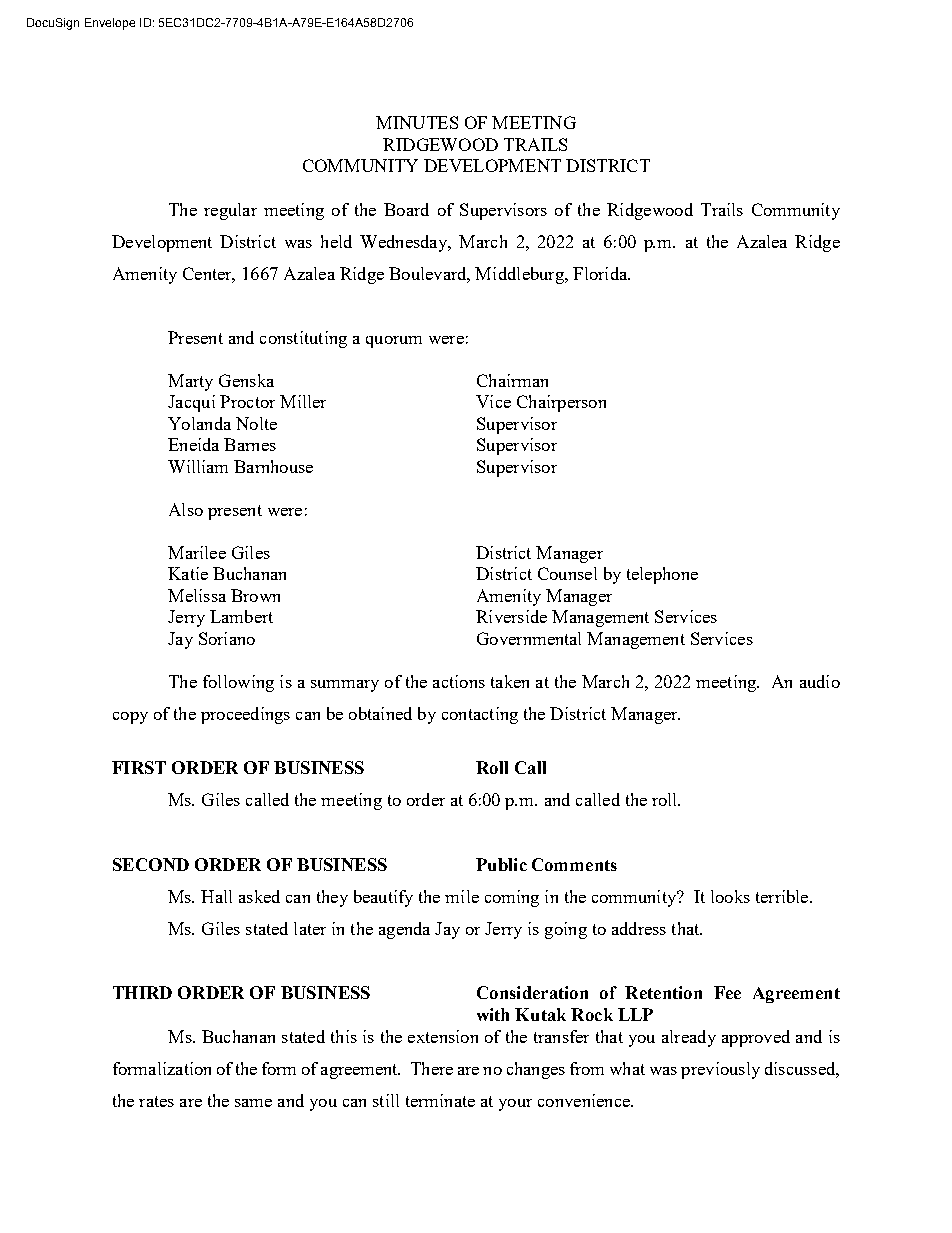 The height and width of the screenshot is (1233, 952). I want to click on MINUTES, so click(417, 122).
